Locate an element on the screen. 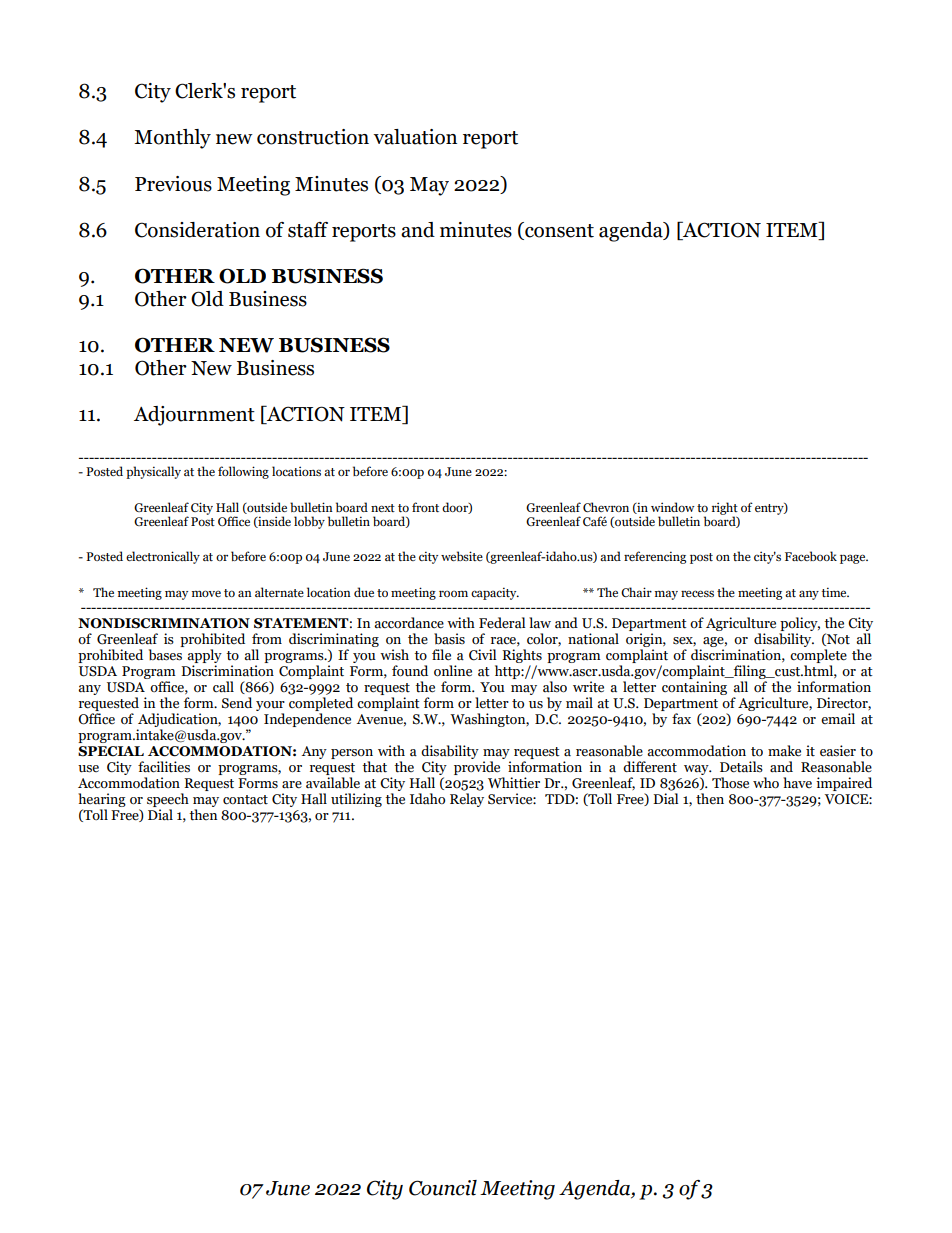 The image size is (952, 1233). move is located at coordinates (206, 593).
